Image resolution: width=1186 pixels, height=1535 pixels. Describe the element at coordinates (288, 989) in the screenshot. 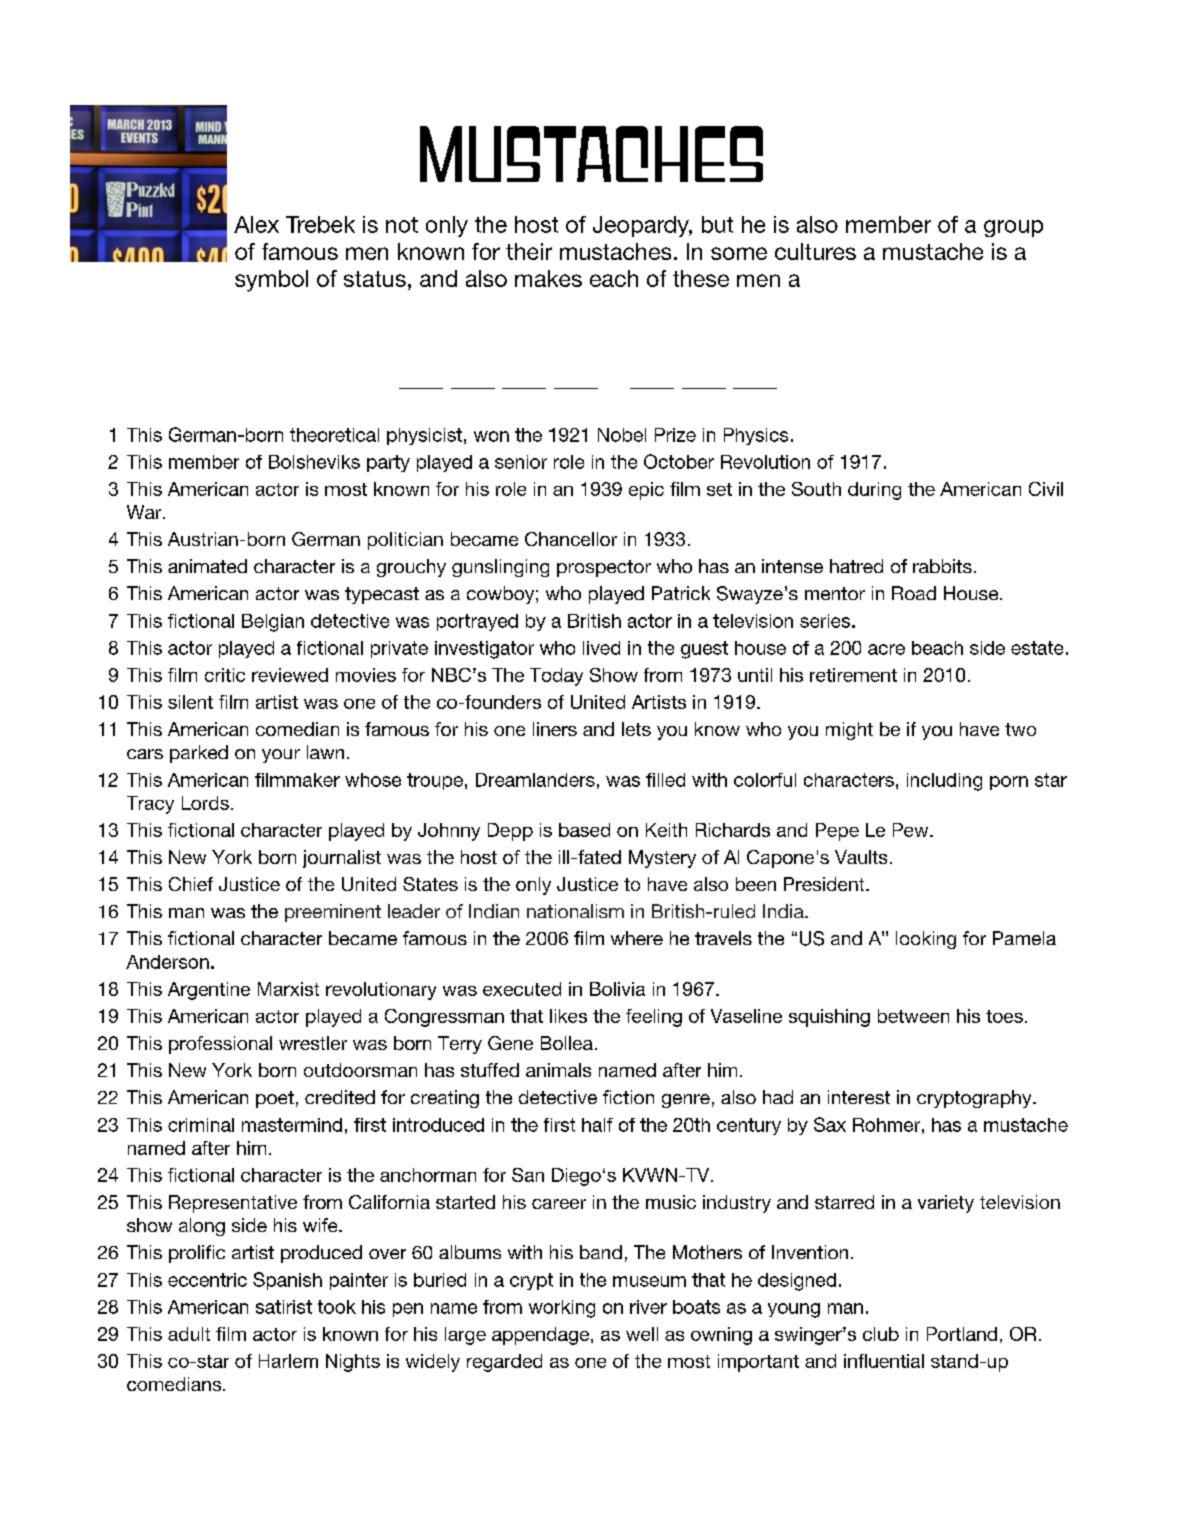

I see `Marxist` at that location.
